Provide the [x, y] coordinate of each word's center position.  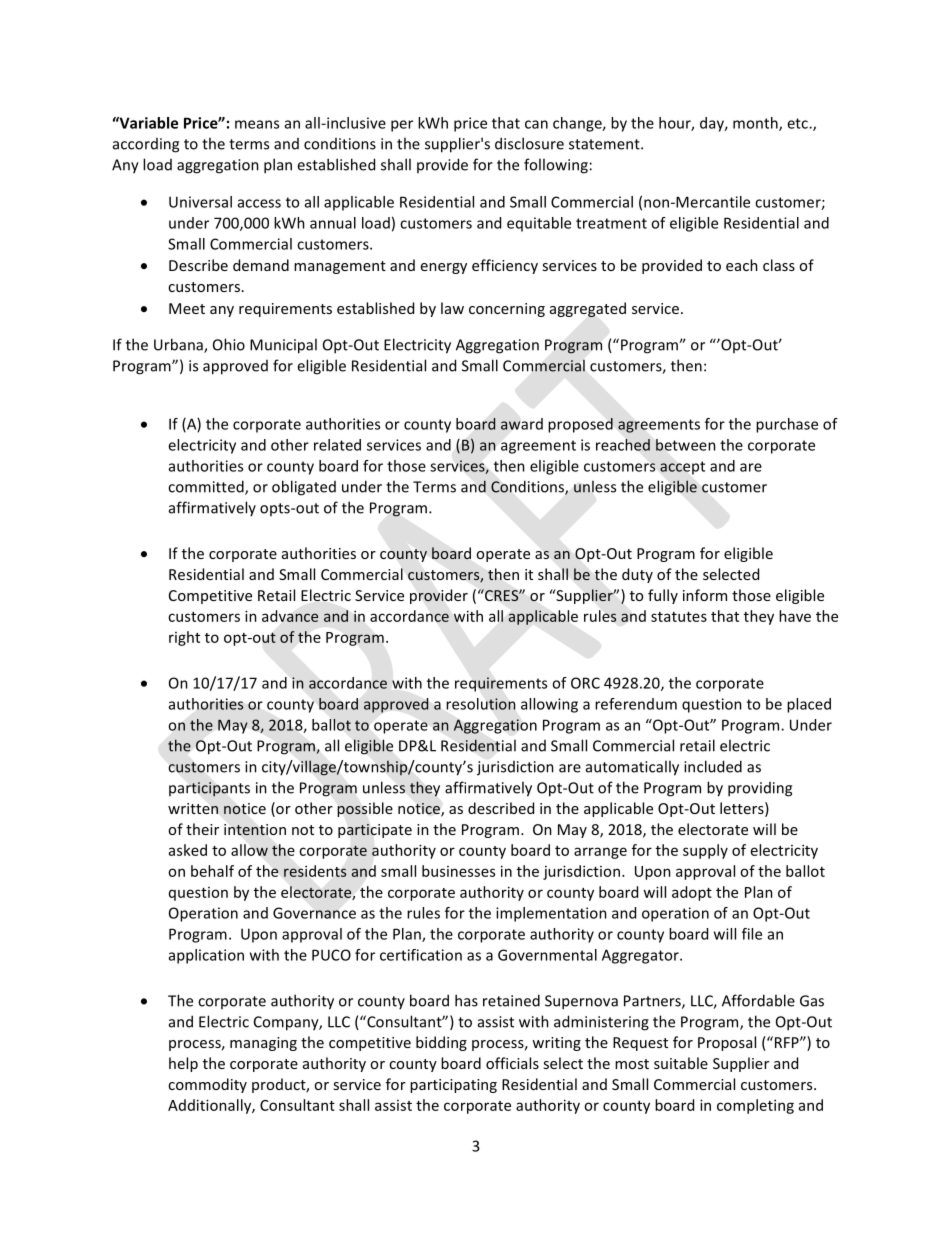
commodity [207, 1085]
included [713, 766]
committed [207, 487]
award [522, 424]
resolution [481, 704]
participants [209, 789]
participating [453, 1086]
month [756, 124]
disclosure [529, 143]
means [257, 124]
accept [682, 468]
